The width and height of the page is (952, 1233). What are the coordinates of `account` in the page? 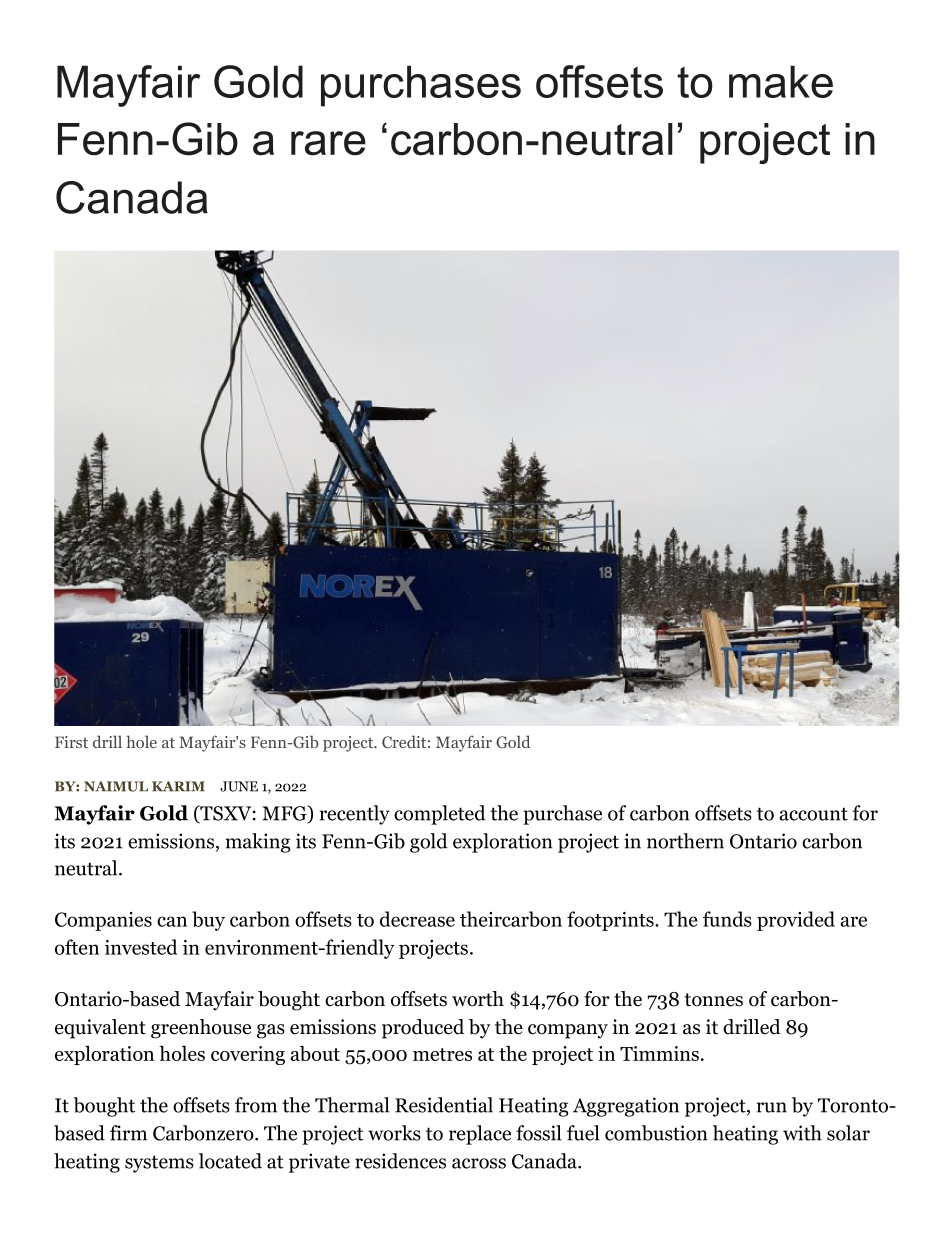 It's located at (814, 814).
